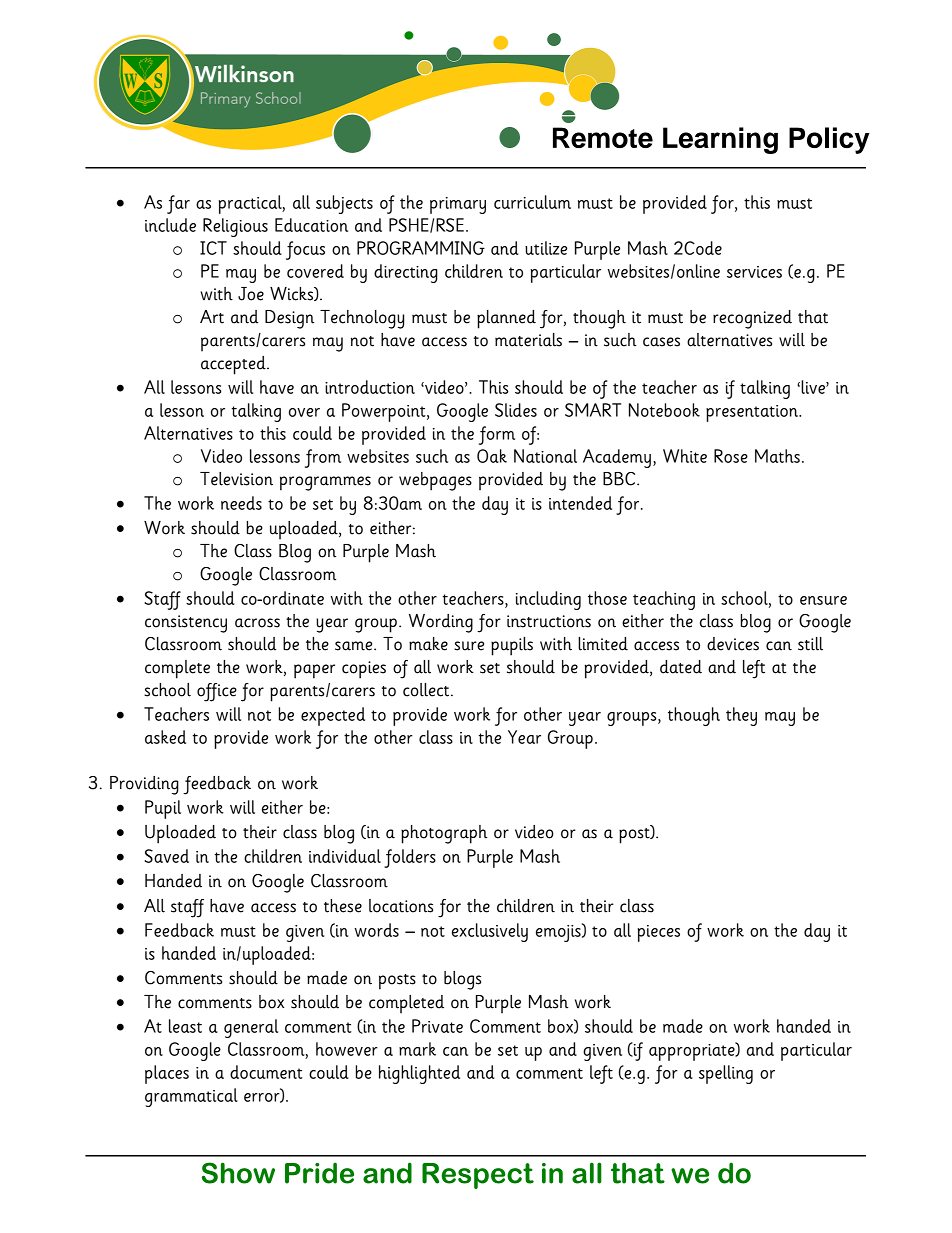  I want to click on office, so click(217, 692).
